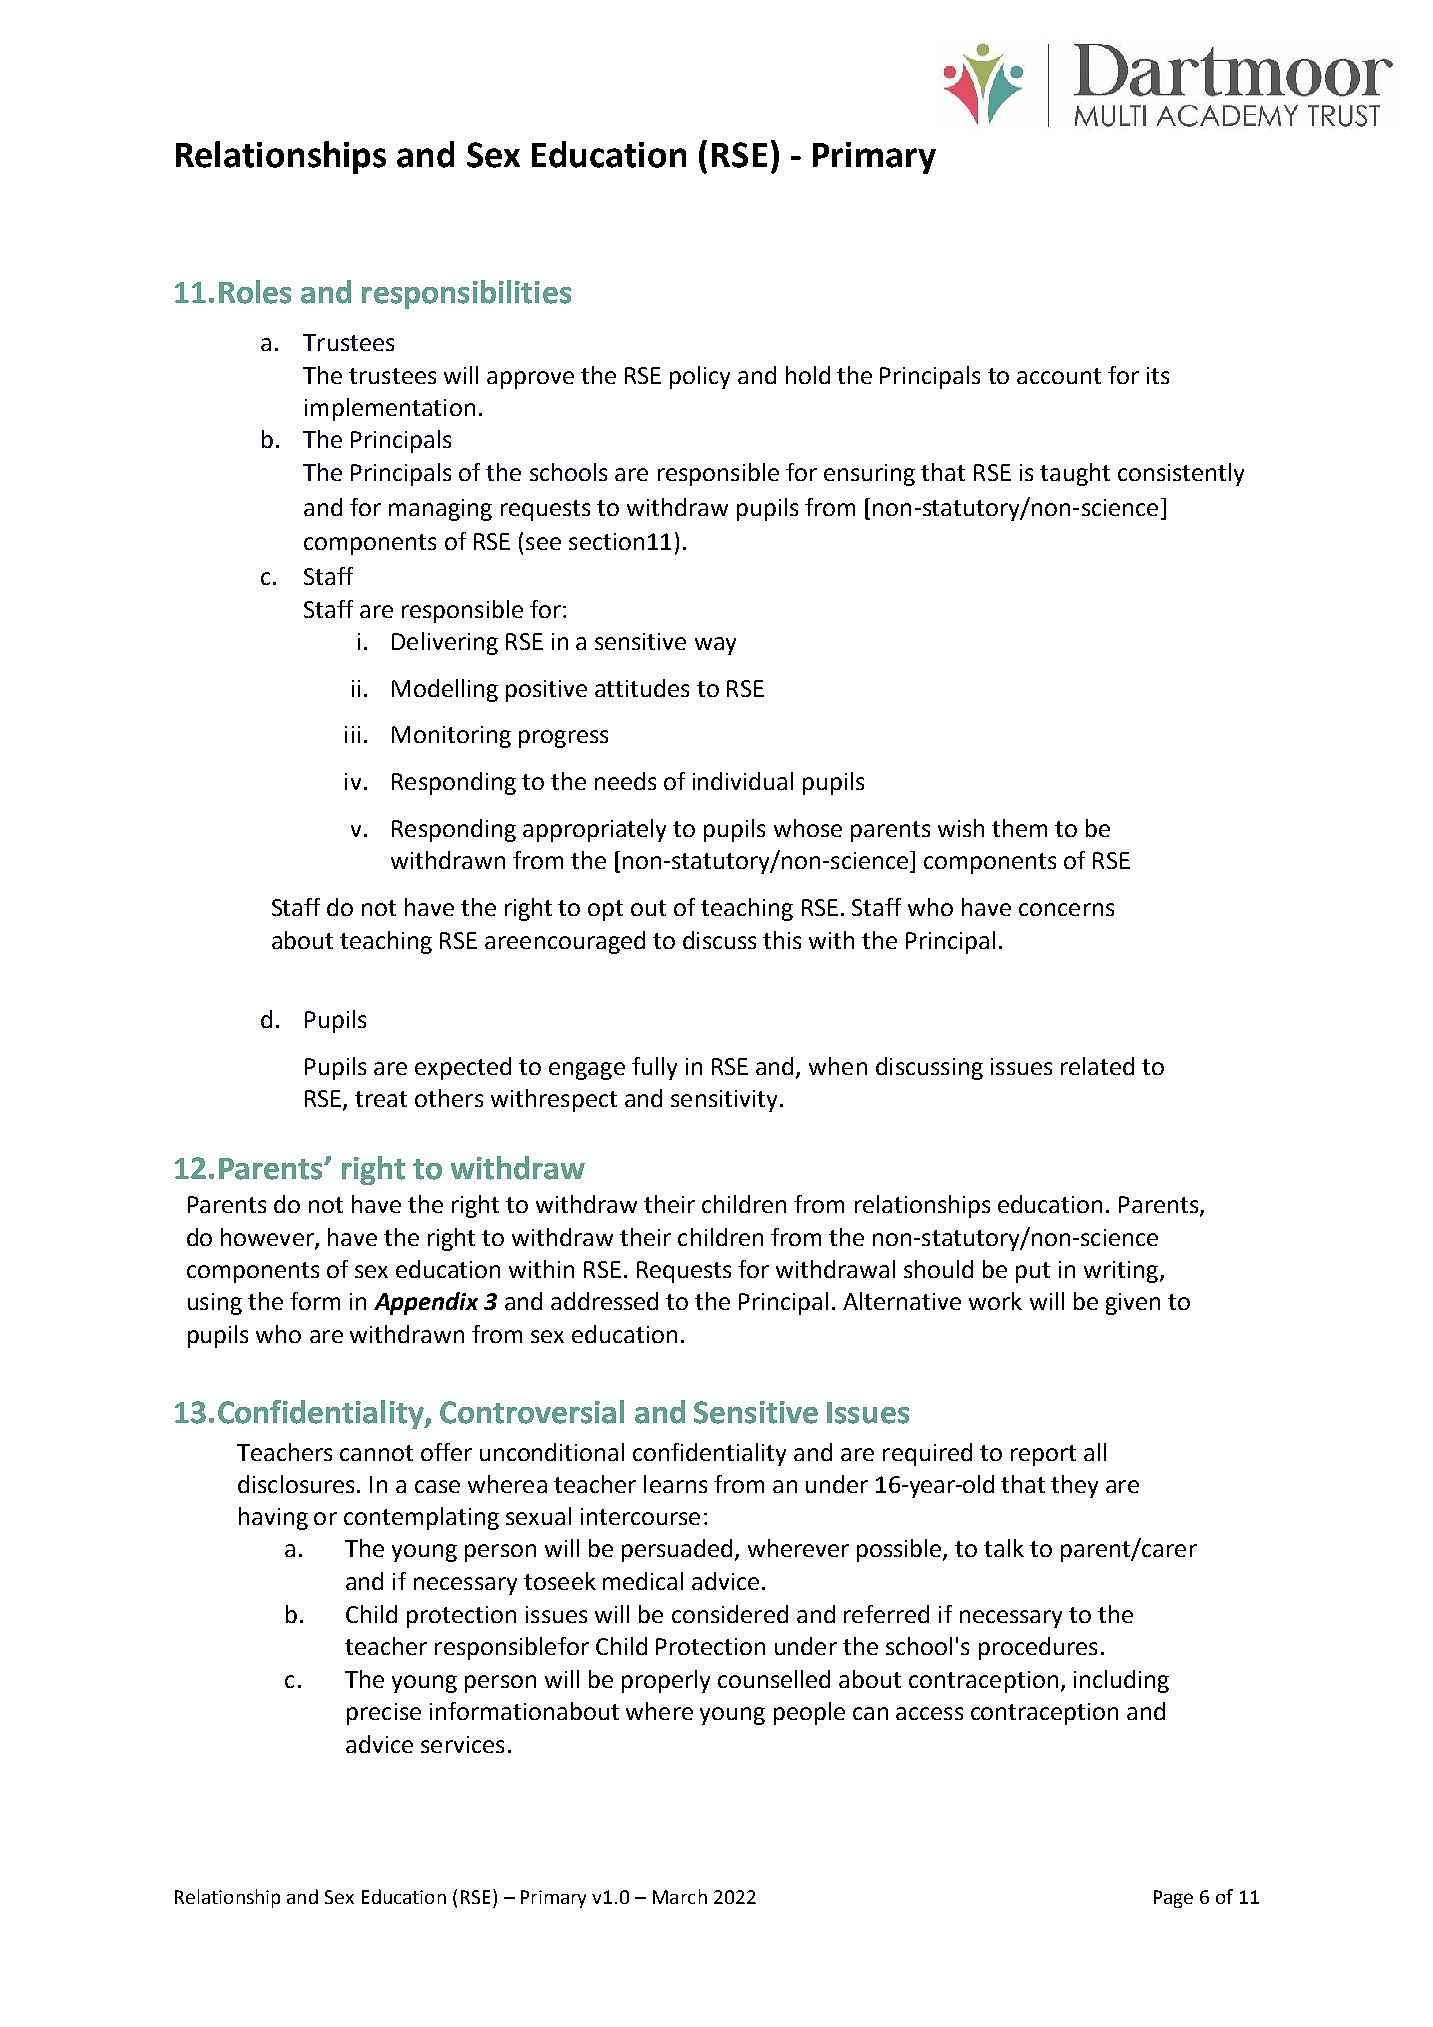 The height and width of the page is (2027, 1433). I want to click on addressed, so click(604, 1301).
